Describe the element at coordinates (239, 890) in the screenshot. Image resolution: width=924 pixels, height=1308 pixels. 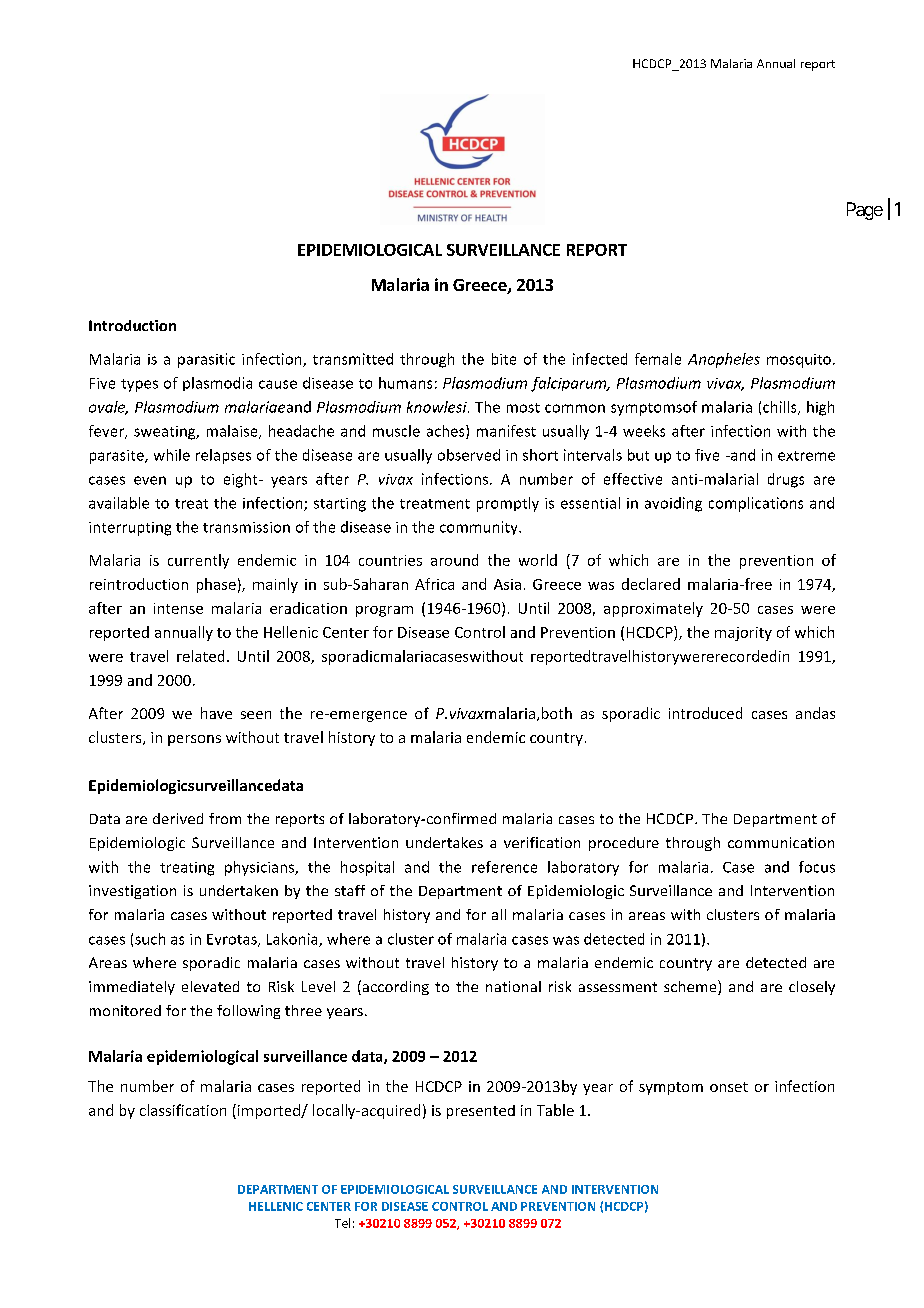
I see `undertaken` at that location.
